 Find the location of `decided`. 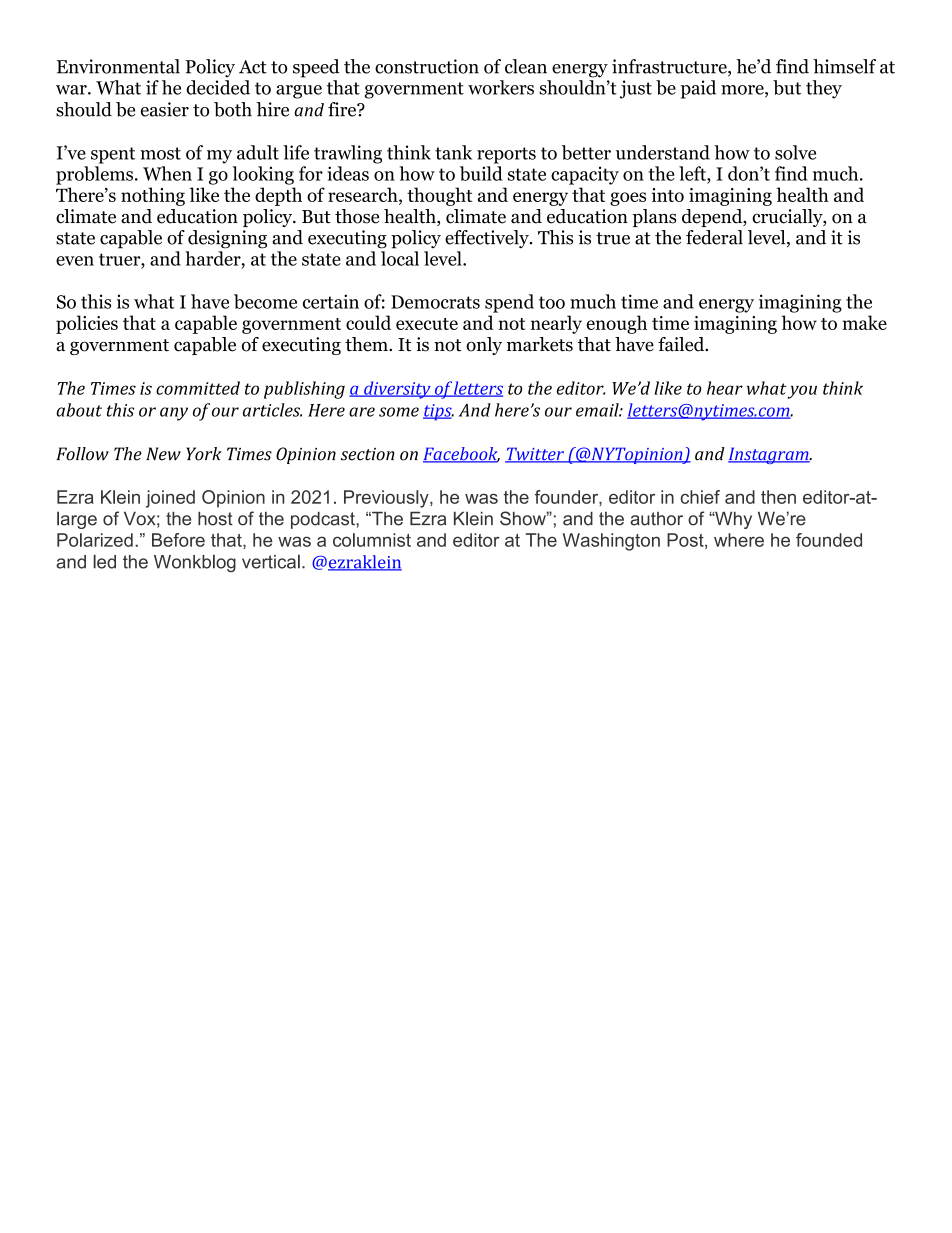

decided is located at coordinates (218, 87).
